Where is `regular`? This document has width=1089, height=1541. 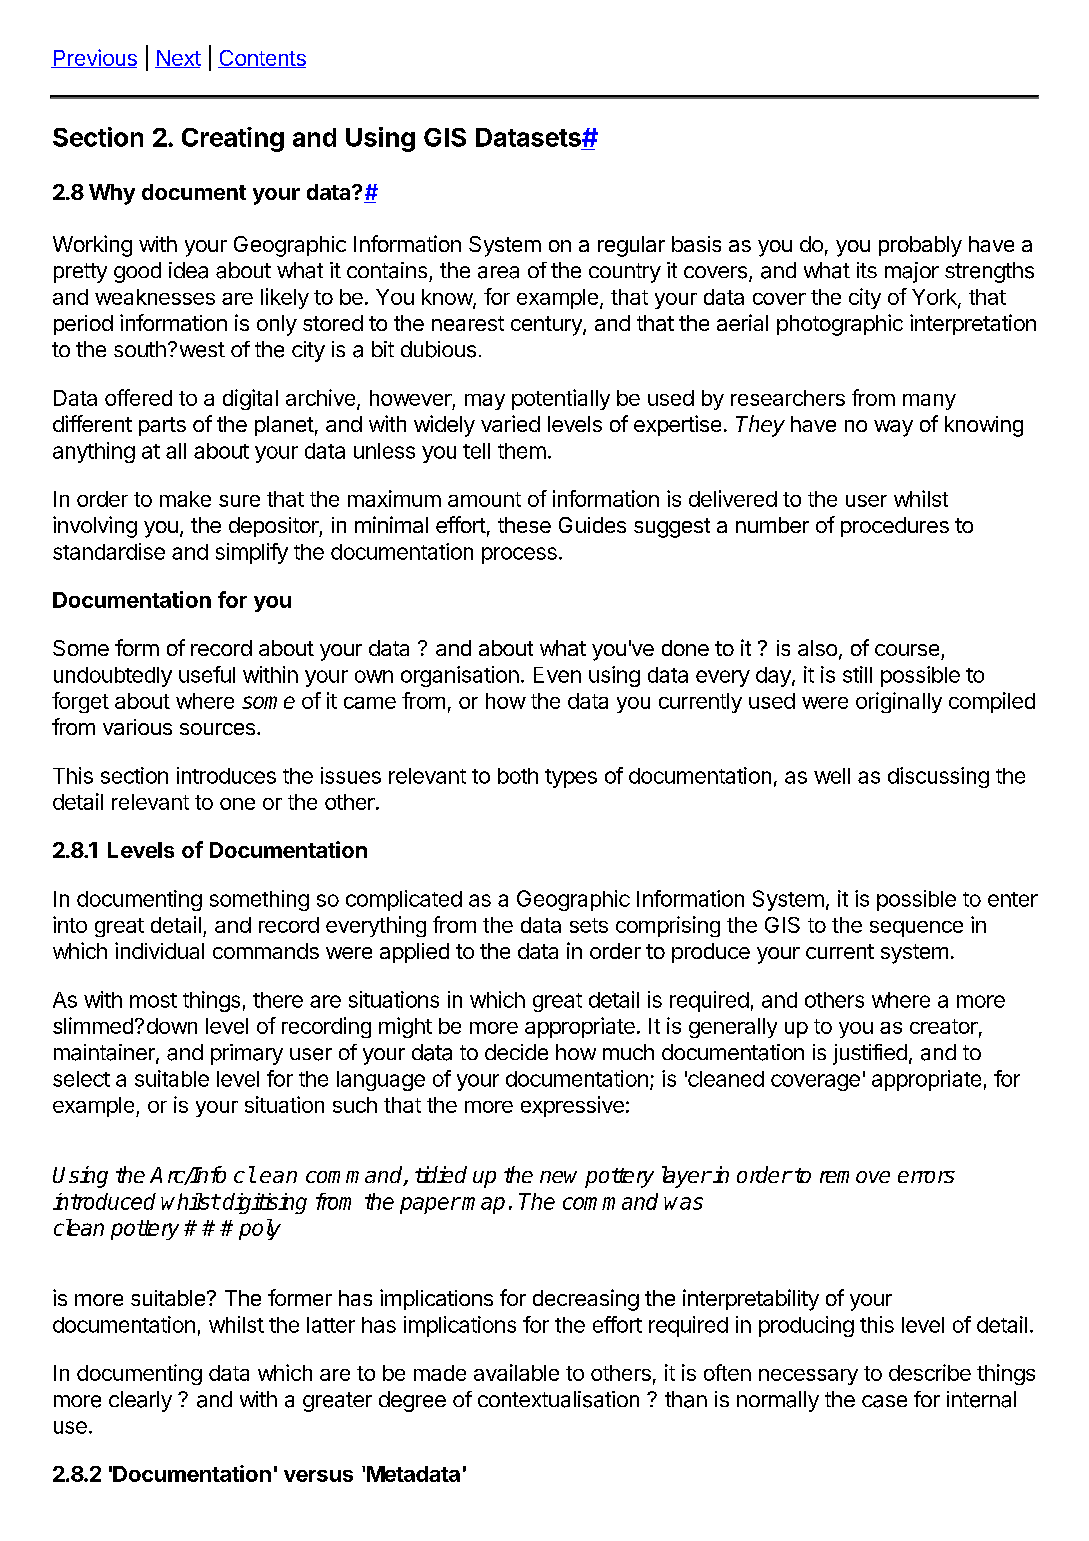 regular is located at coordinates (631, 246).
